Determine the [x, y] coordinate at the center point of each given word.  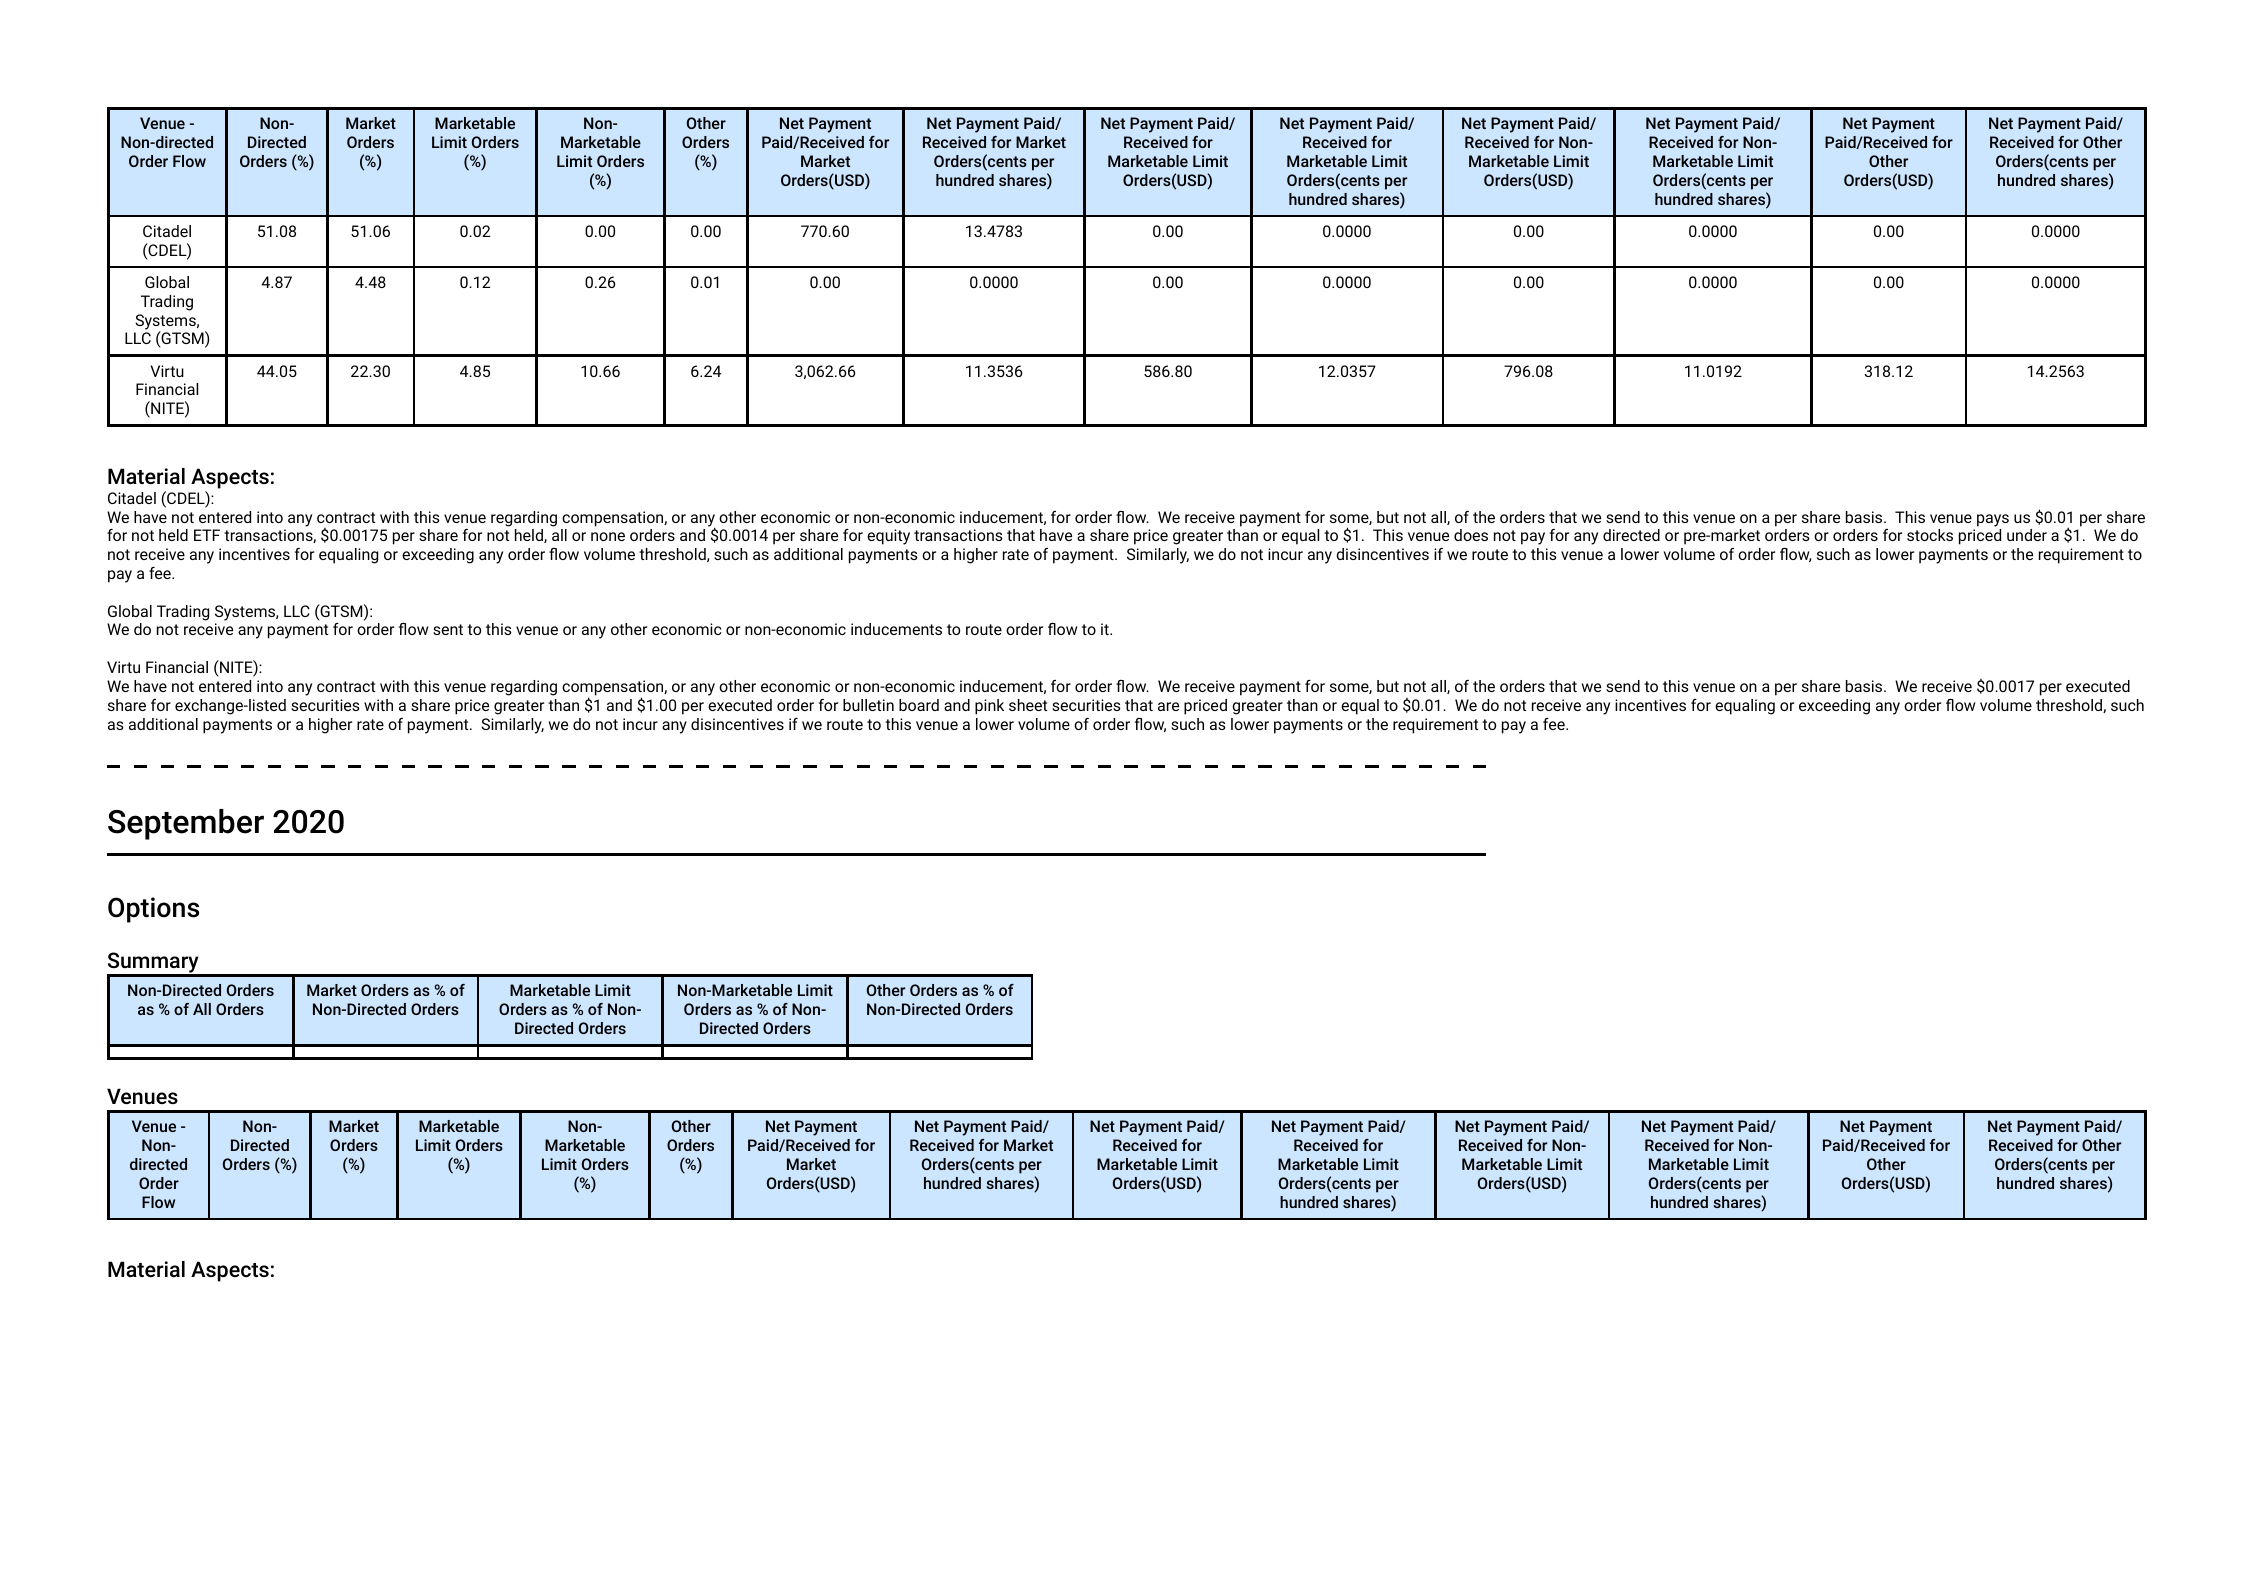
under [2027, 535]
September [186, 824]
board [919, 705]
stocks [1930, 535]
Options [153, 910]
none [608, 536]
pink [989, 707]
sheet [1028, 705]
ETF [207, 535]
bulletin [868, 705]
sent [448, 629]
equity [888, 537]
